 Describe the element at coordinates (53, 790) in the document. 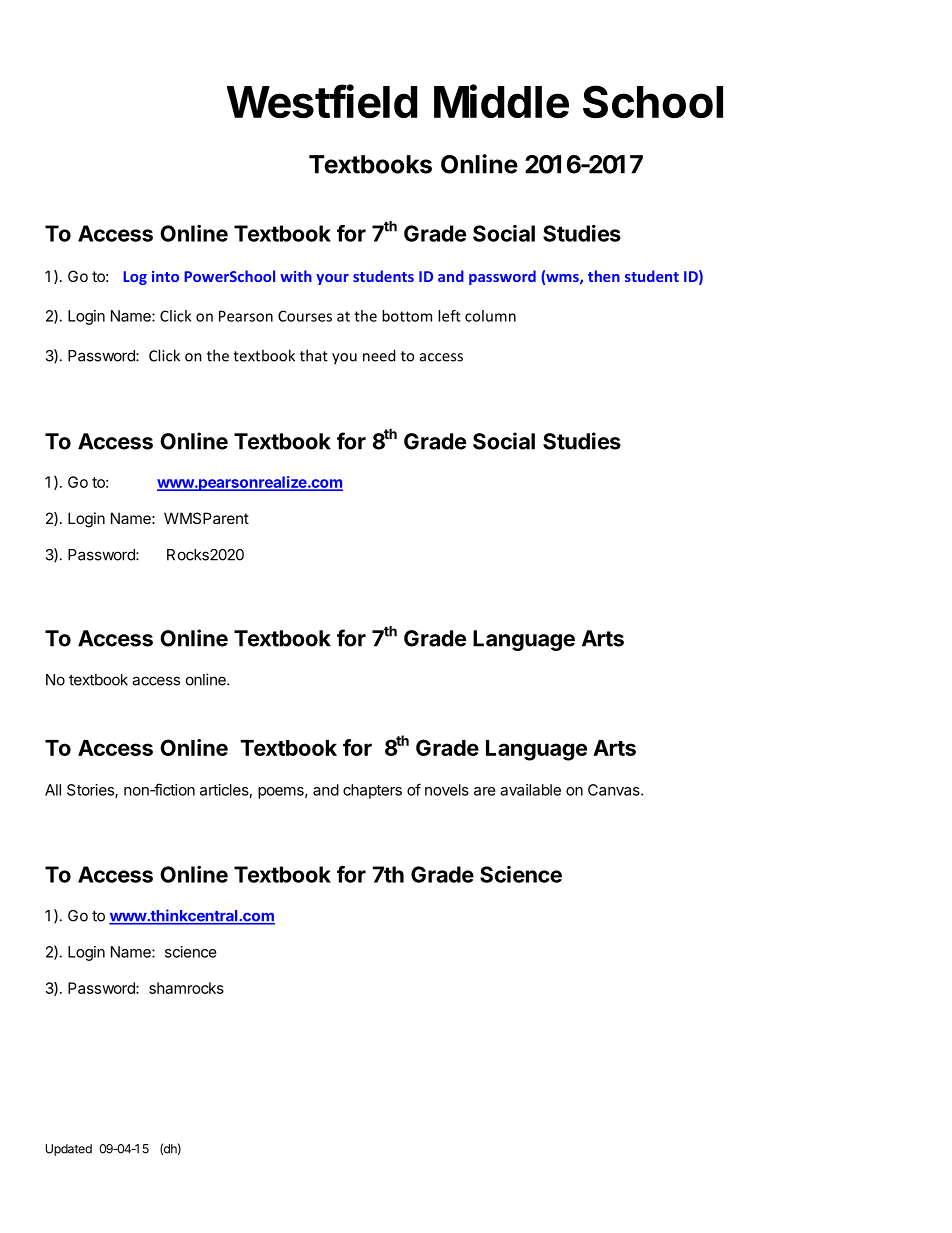

I see `All` at that location.
